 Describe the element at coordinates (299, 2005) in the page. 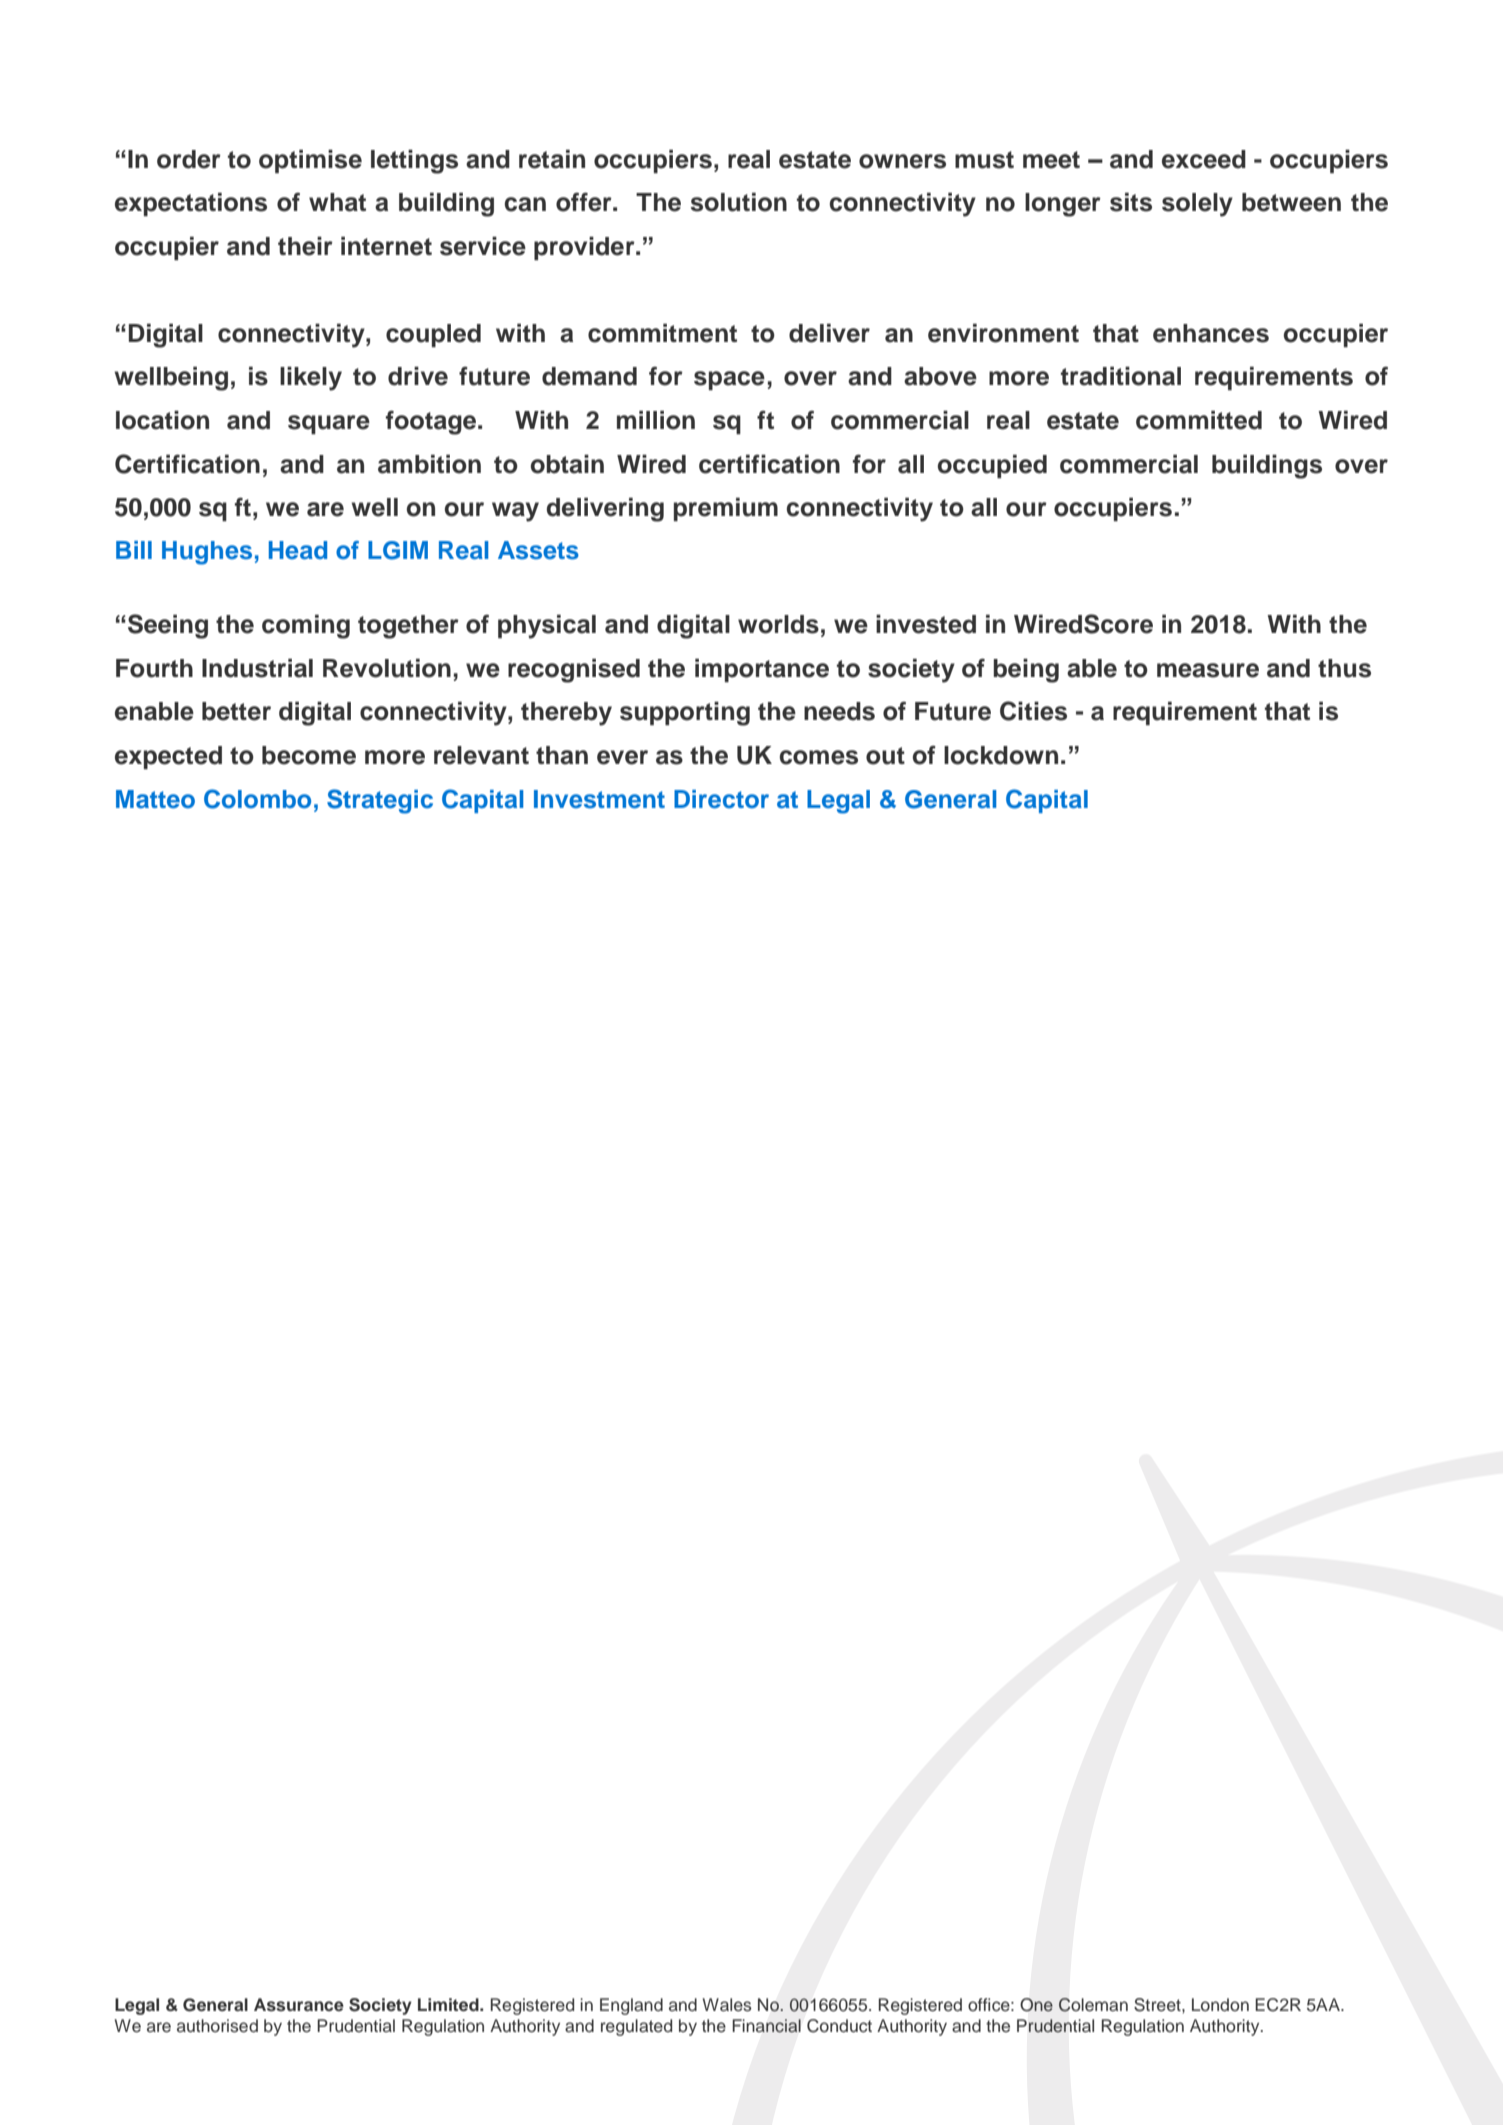

I see `Assurance` at that location.
